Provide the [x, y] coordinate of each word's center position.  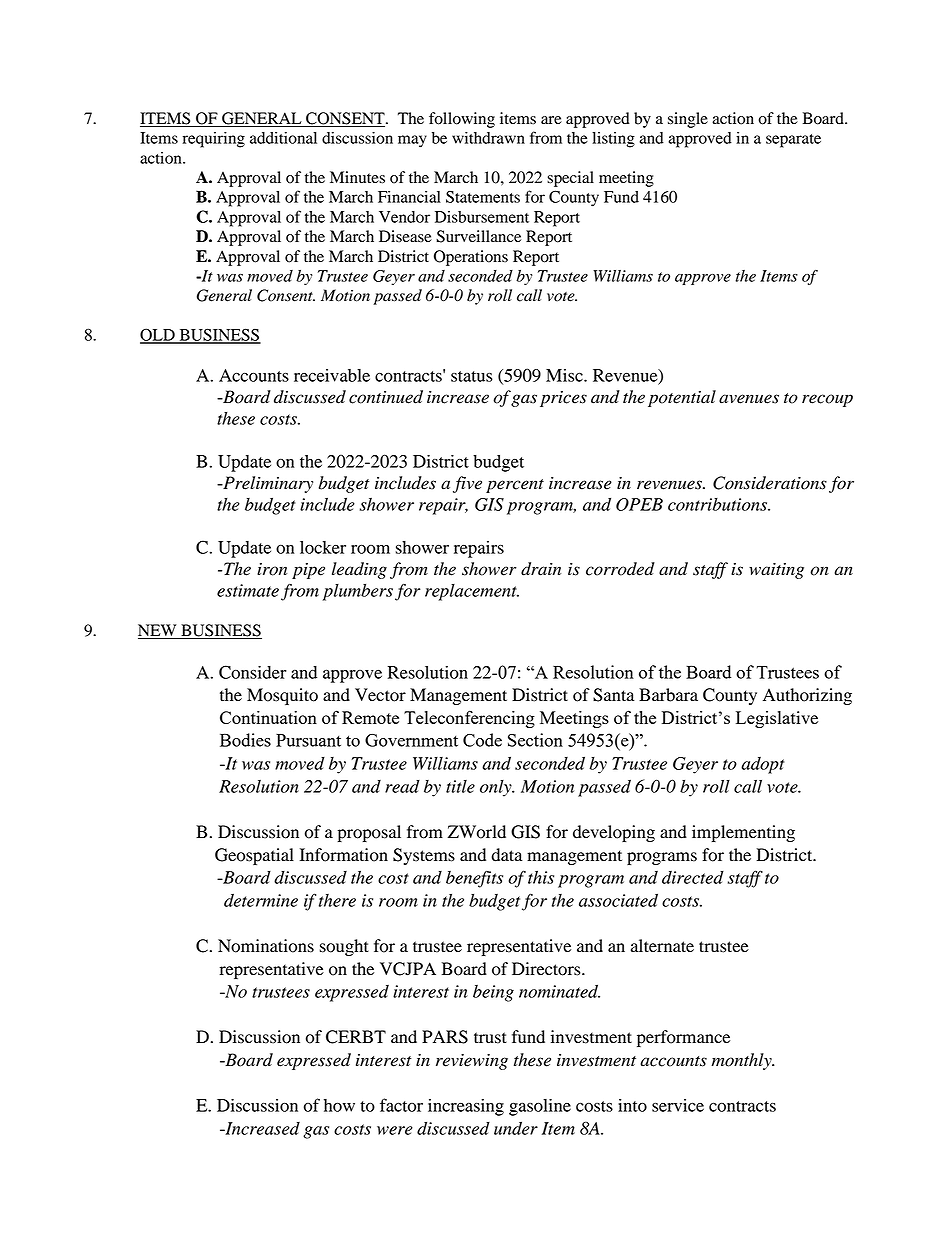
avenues [749, 399]
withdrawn [488, 138]
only [497, 788]
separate [793, 141]
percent [515, 486]
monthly [743, 1061]
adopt [762, 765]
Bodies [245, 740]
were [395, 1130]
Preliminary [267, 484]
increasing [466, 1107]
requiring [214, 140]
